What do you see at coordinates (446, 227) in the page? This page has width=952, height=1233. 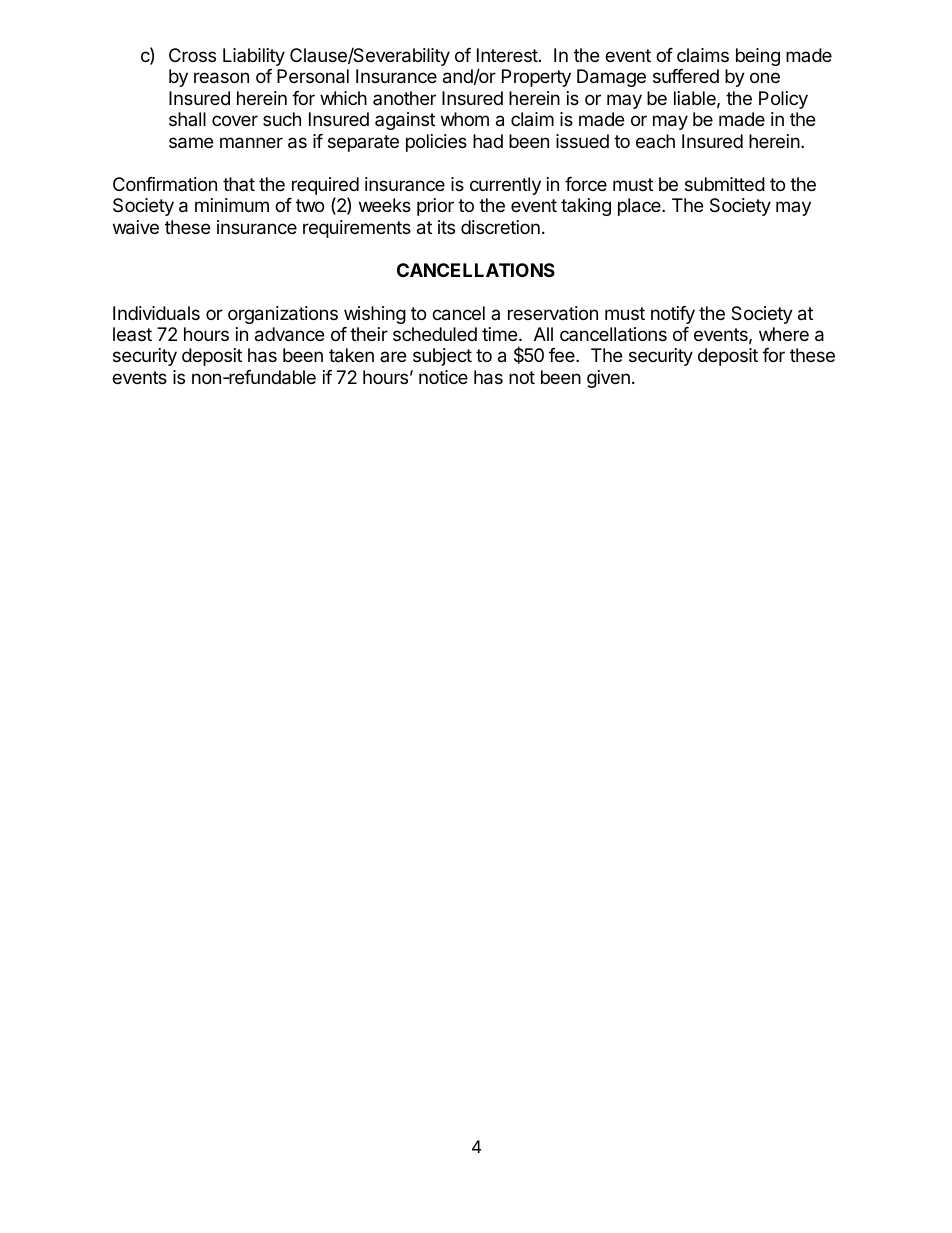 I see `its` at bounding box center [446, 227].
